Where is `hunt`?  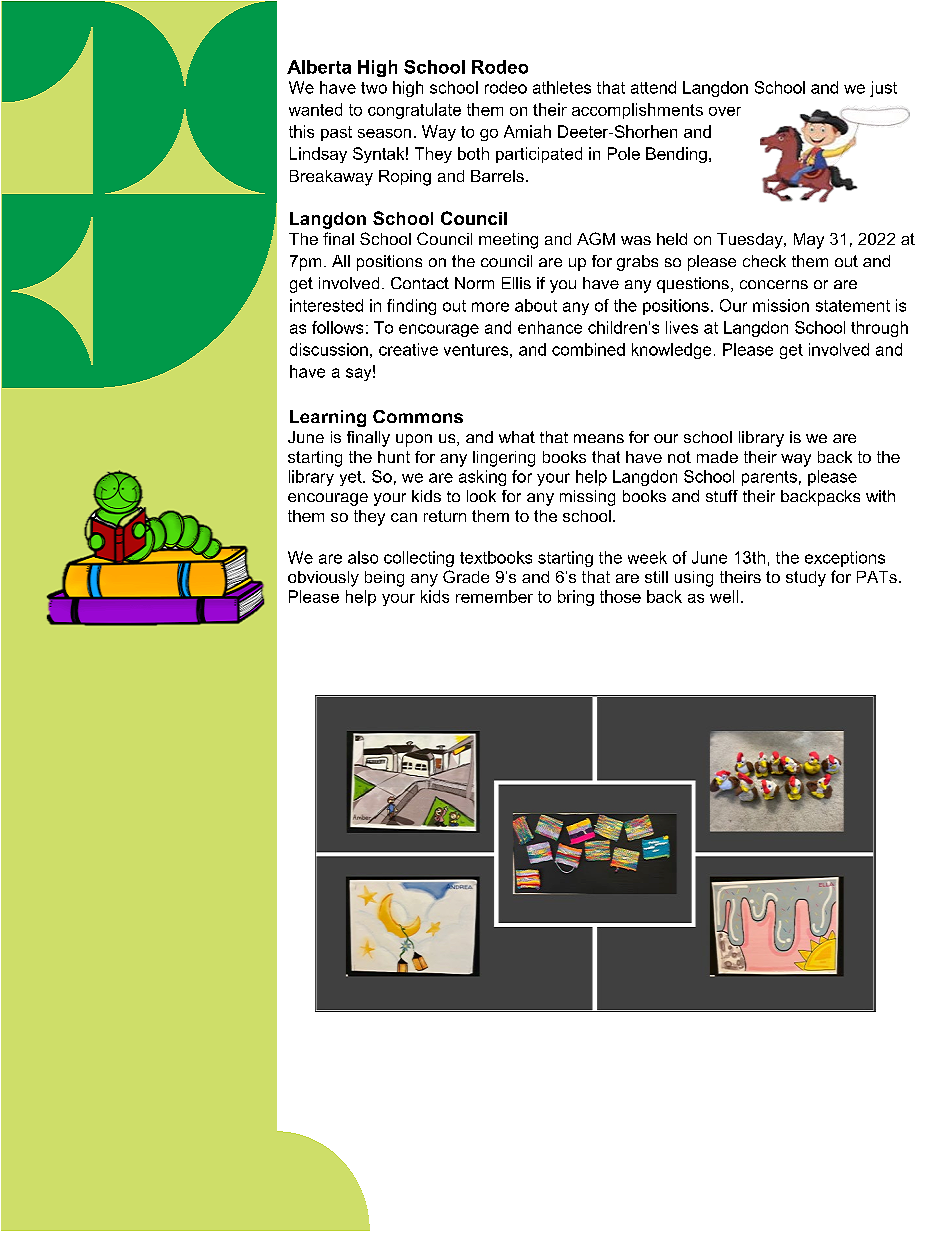 hunt is located at coordinates (394, 457).
